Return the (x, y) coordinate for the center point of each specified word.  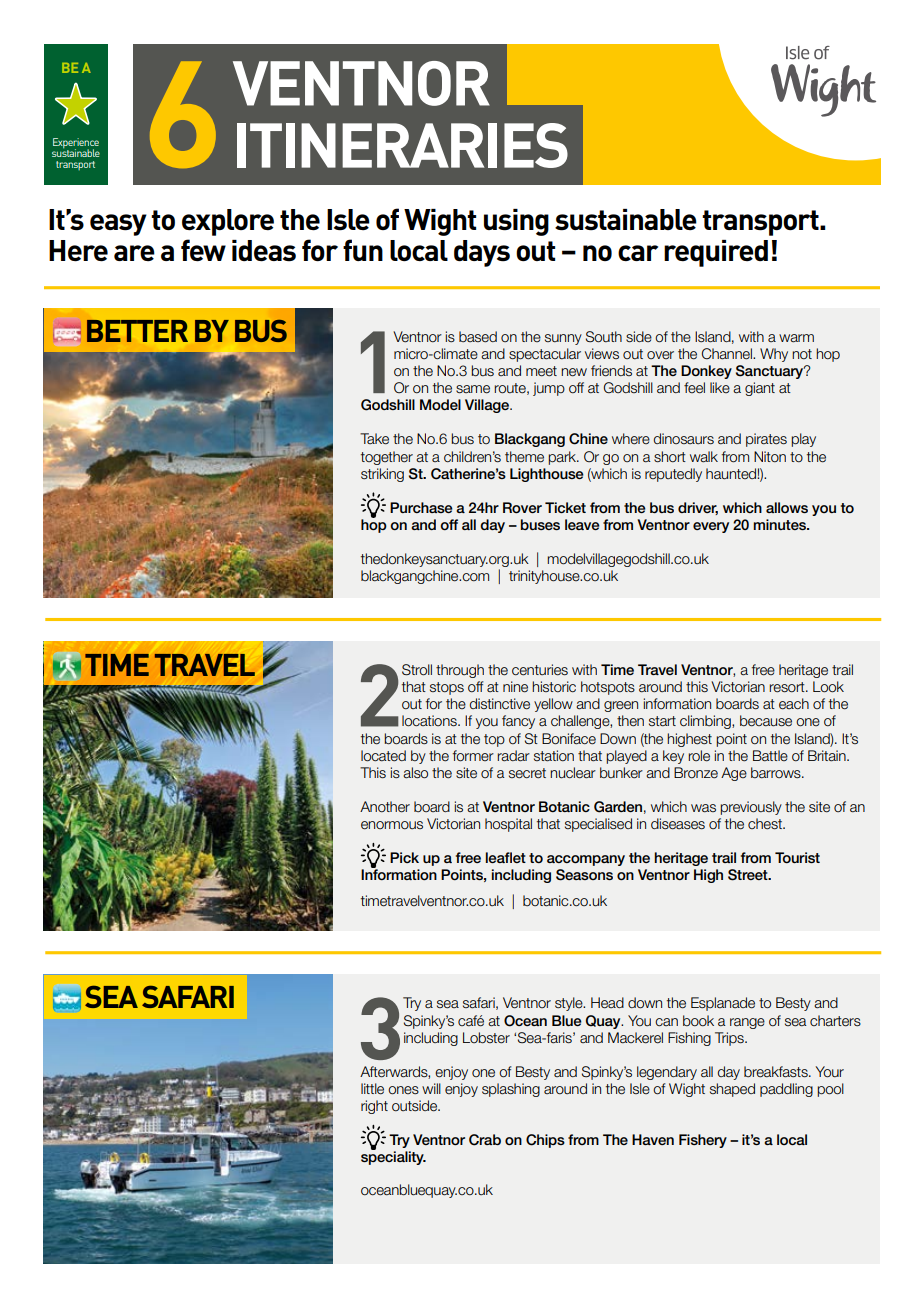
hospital (508, 825)
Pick (404, 857)
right (374, 1107)
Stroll (417, 670)
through (460, 671)
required (716, 253)
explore (228, 222)
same (473, 389)
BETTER (137, 331)
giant (760, 389)
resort (788, 687)
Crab (485, 1140)
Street (749, 875)
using (516, 222)
